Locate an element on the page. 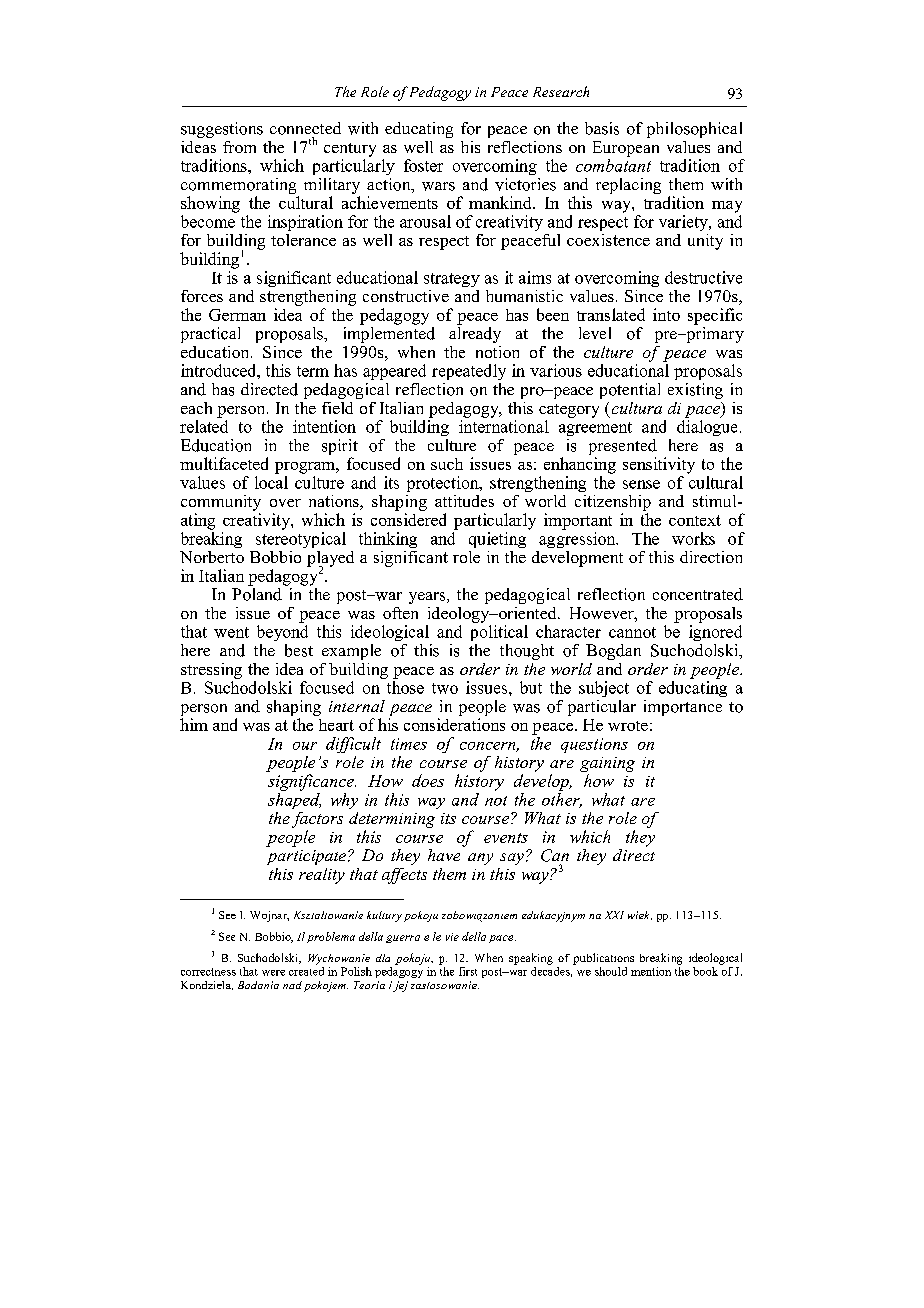 The image size is (924, 1308). philosophical is located at coordinates (694, 130).
